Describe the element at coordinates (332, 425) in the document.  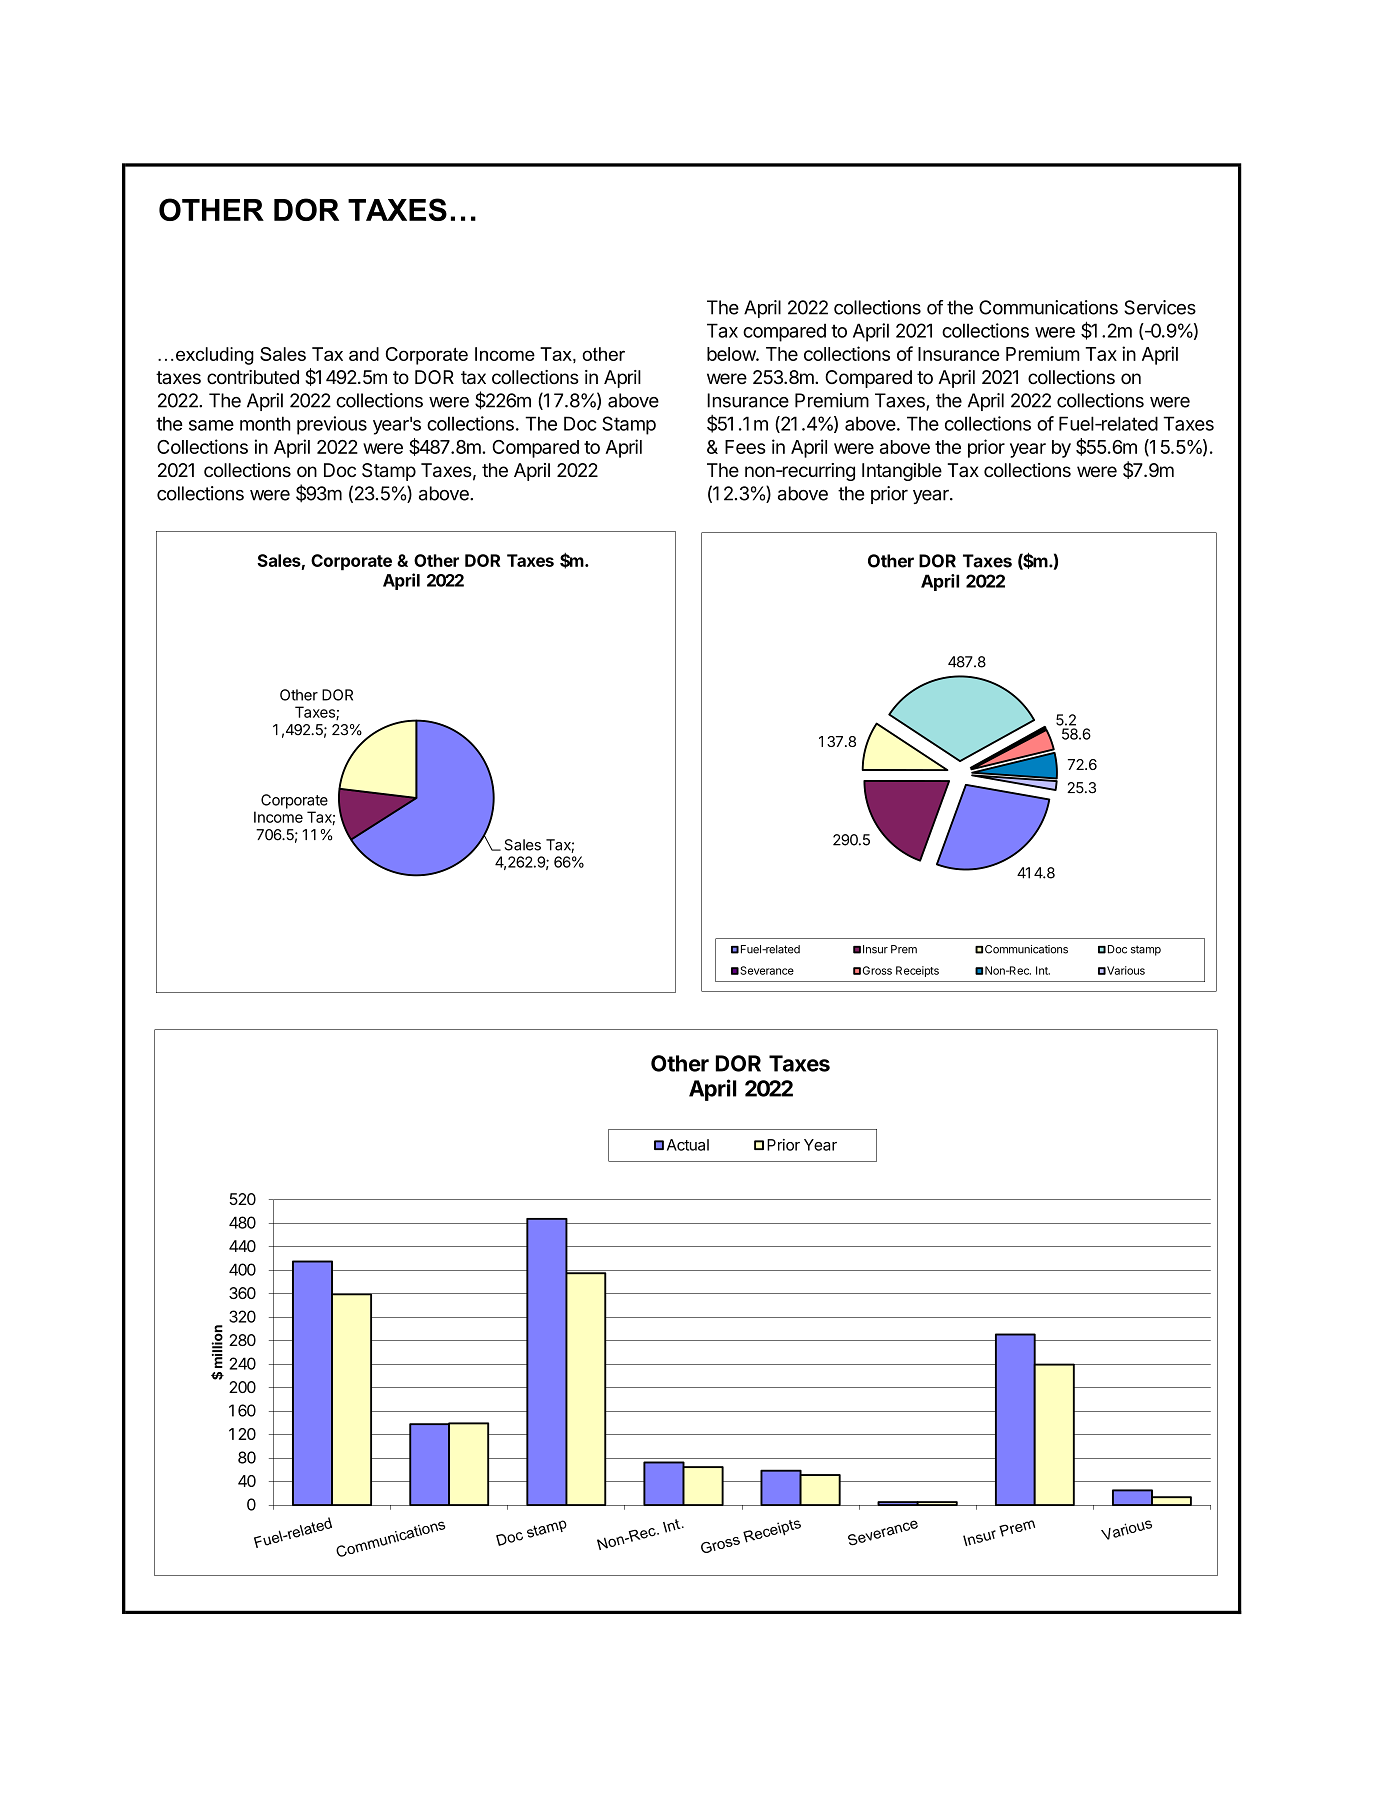
I see `previous` at that location.
